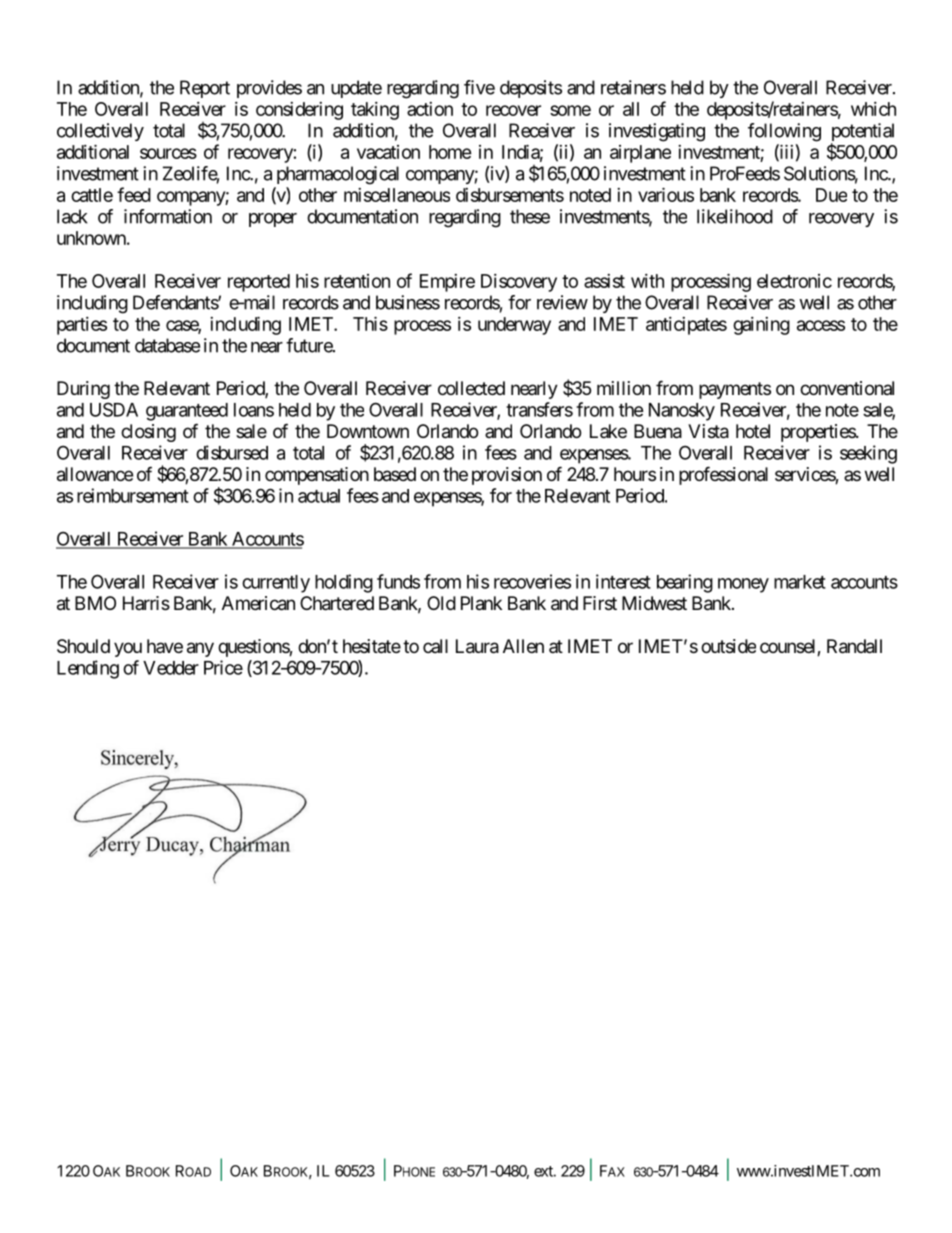 This page has height=1233, width=952. Describe the element at coordinates (723, 475) in the page. I see `professional` at that location.
